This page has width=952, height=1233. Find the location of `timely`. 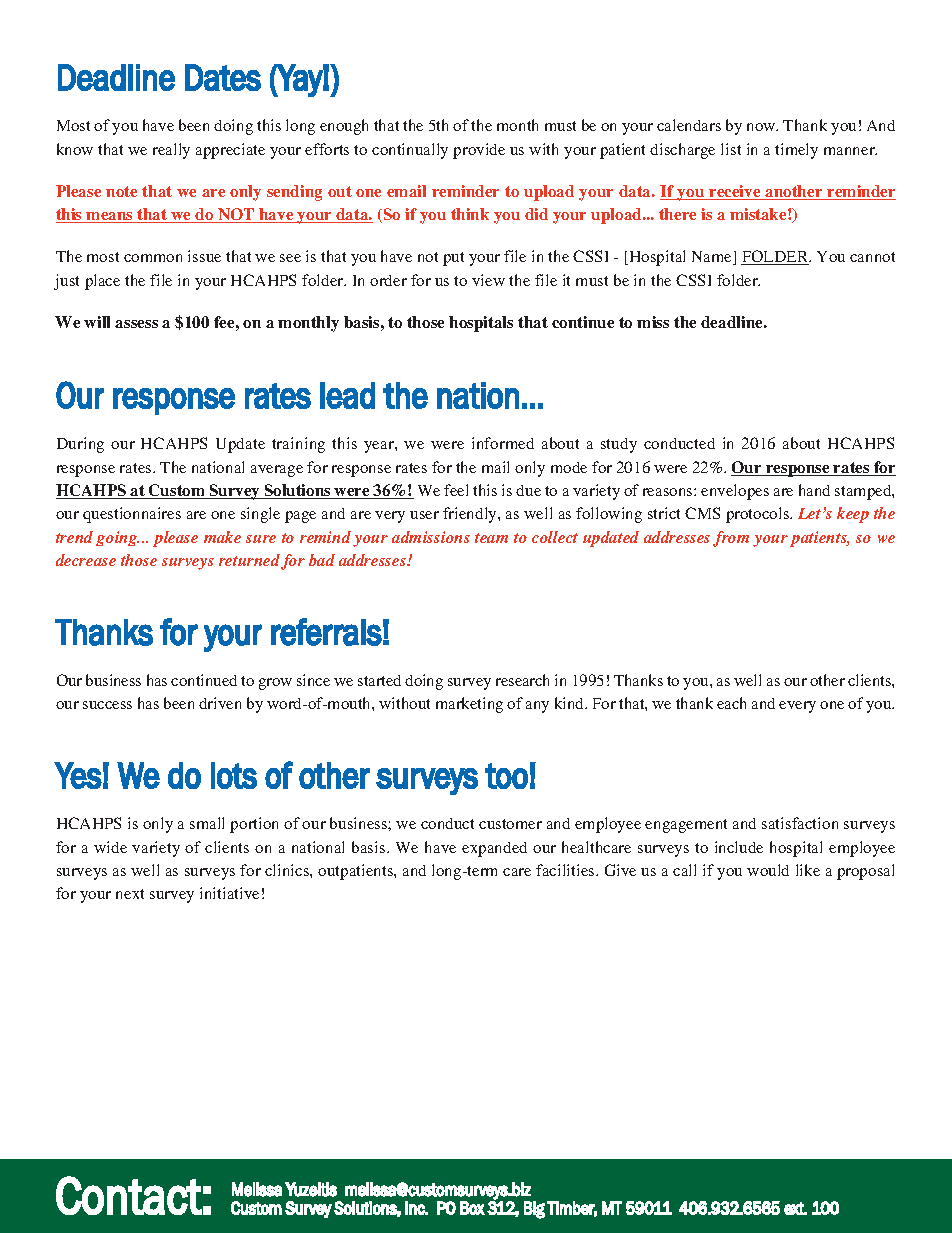

timely is located at coordinates (796, 151).
